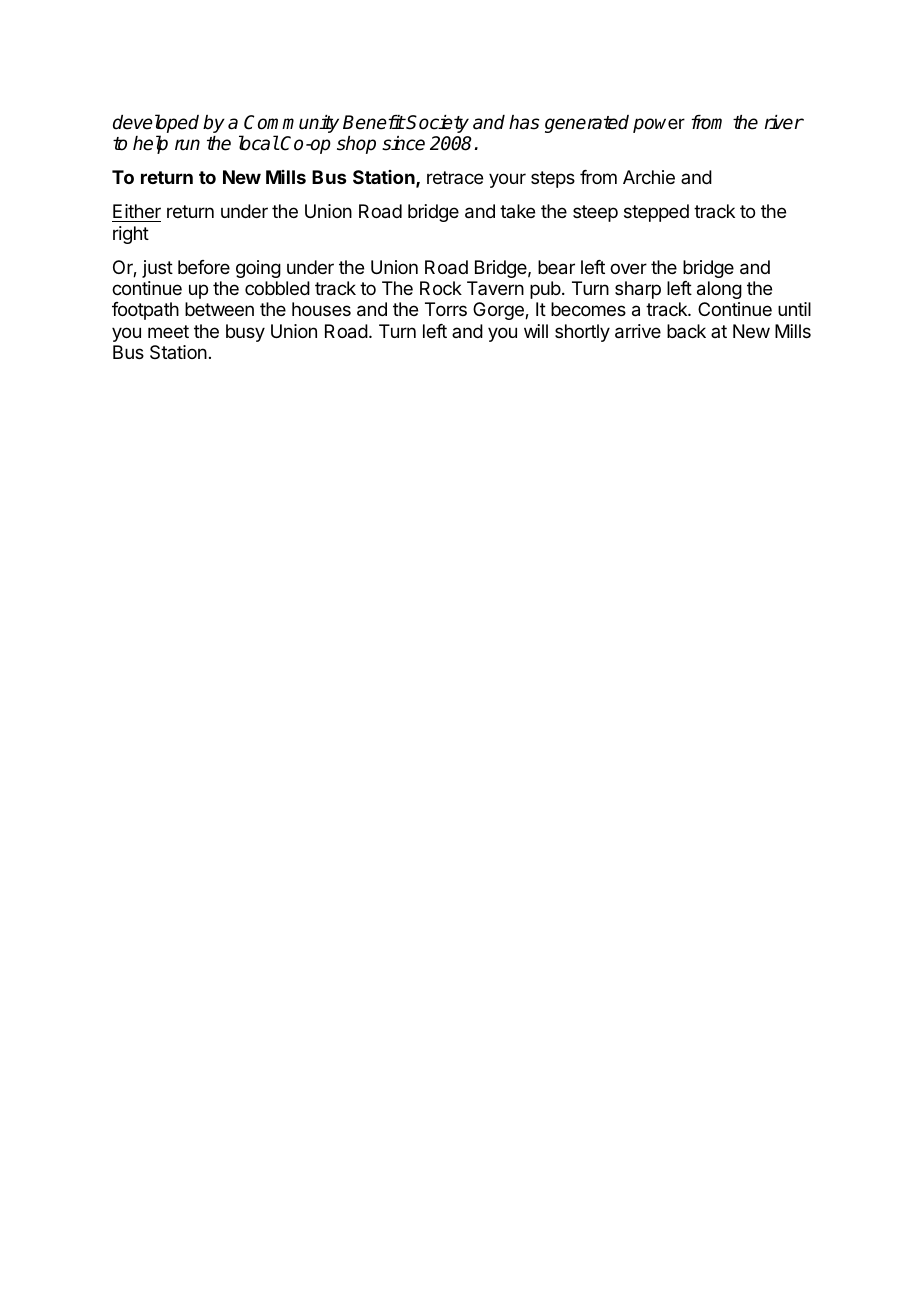  What do you see at coordinates (659, 125) in the screenshot?
I see `power` at bounding box center [659, 125].
